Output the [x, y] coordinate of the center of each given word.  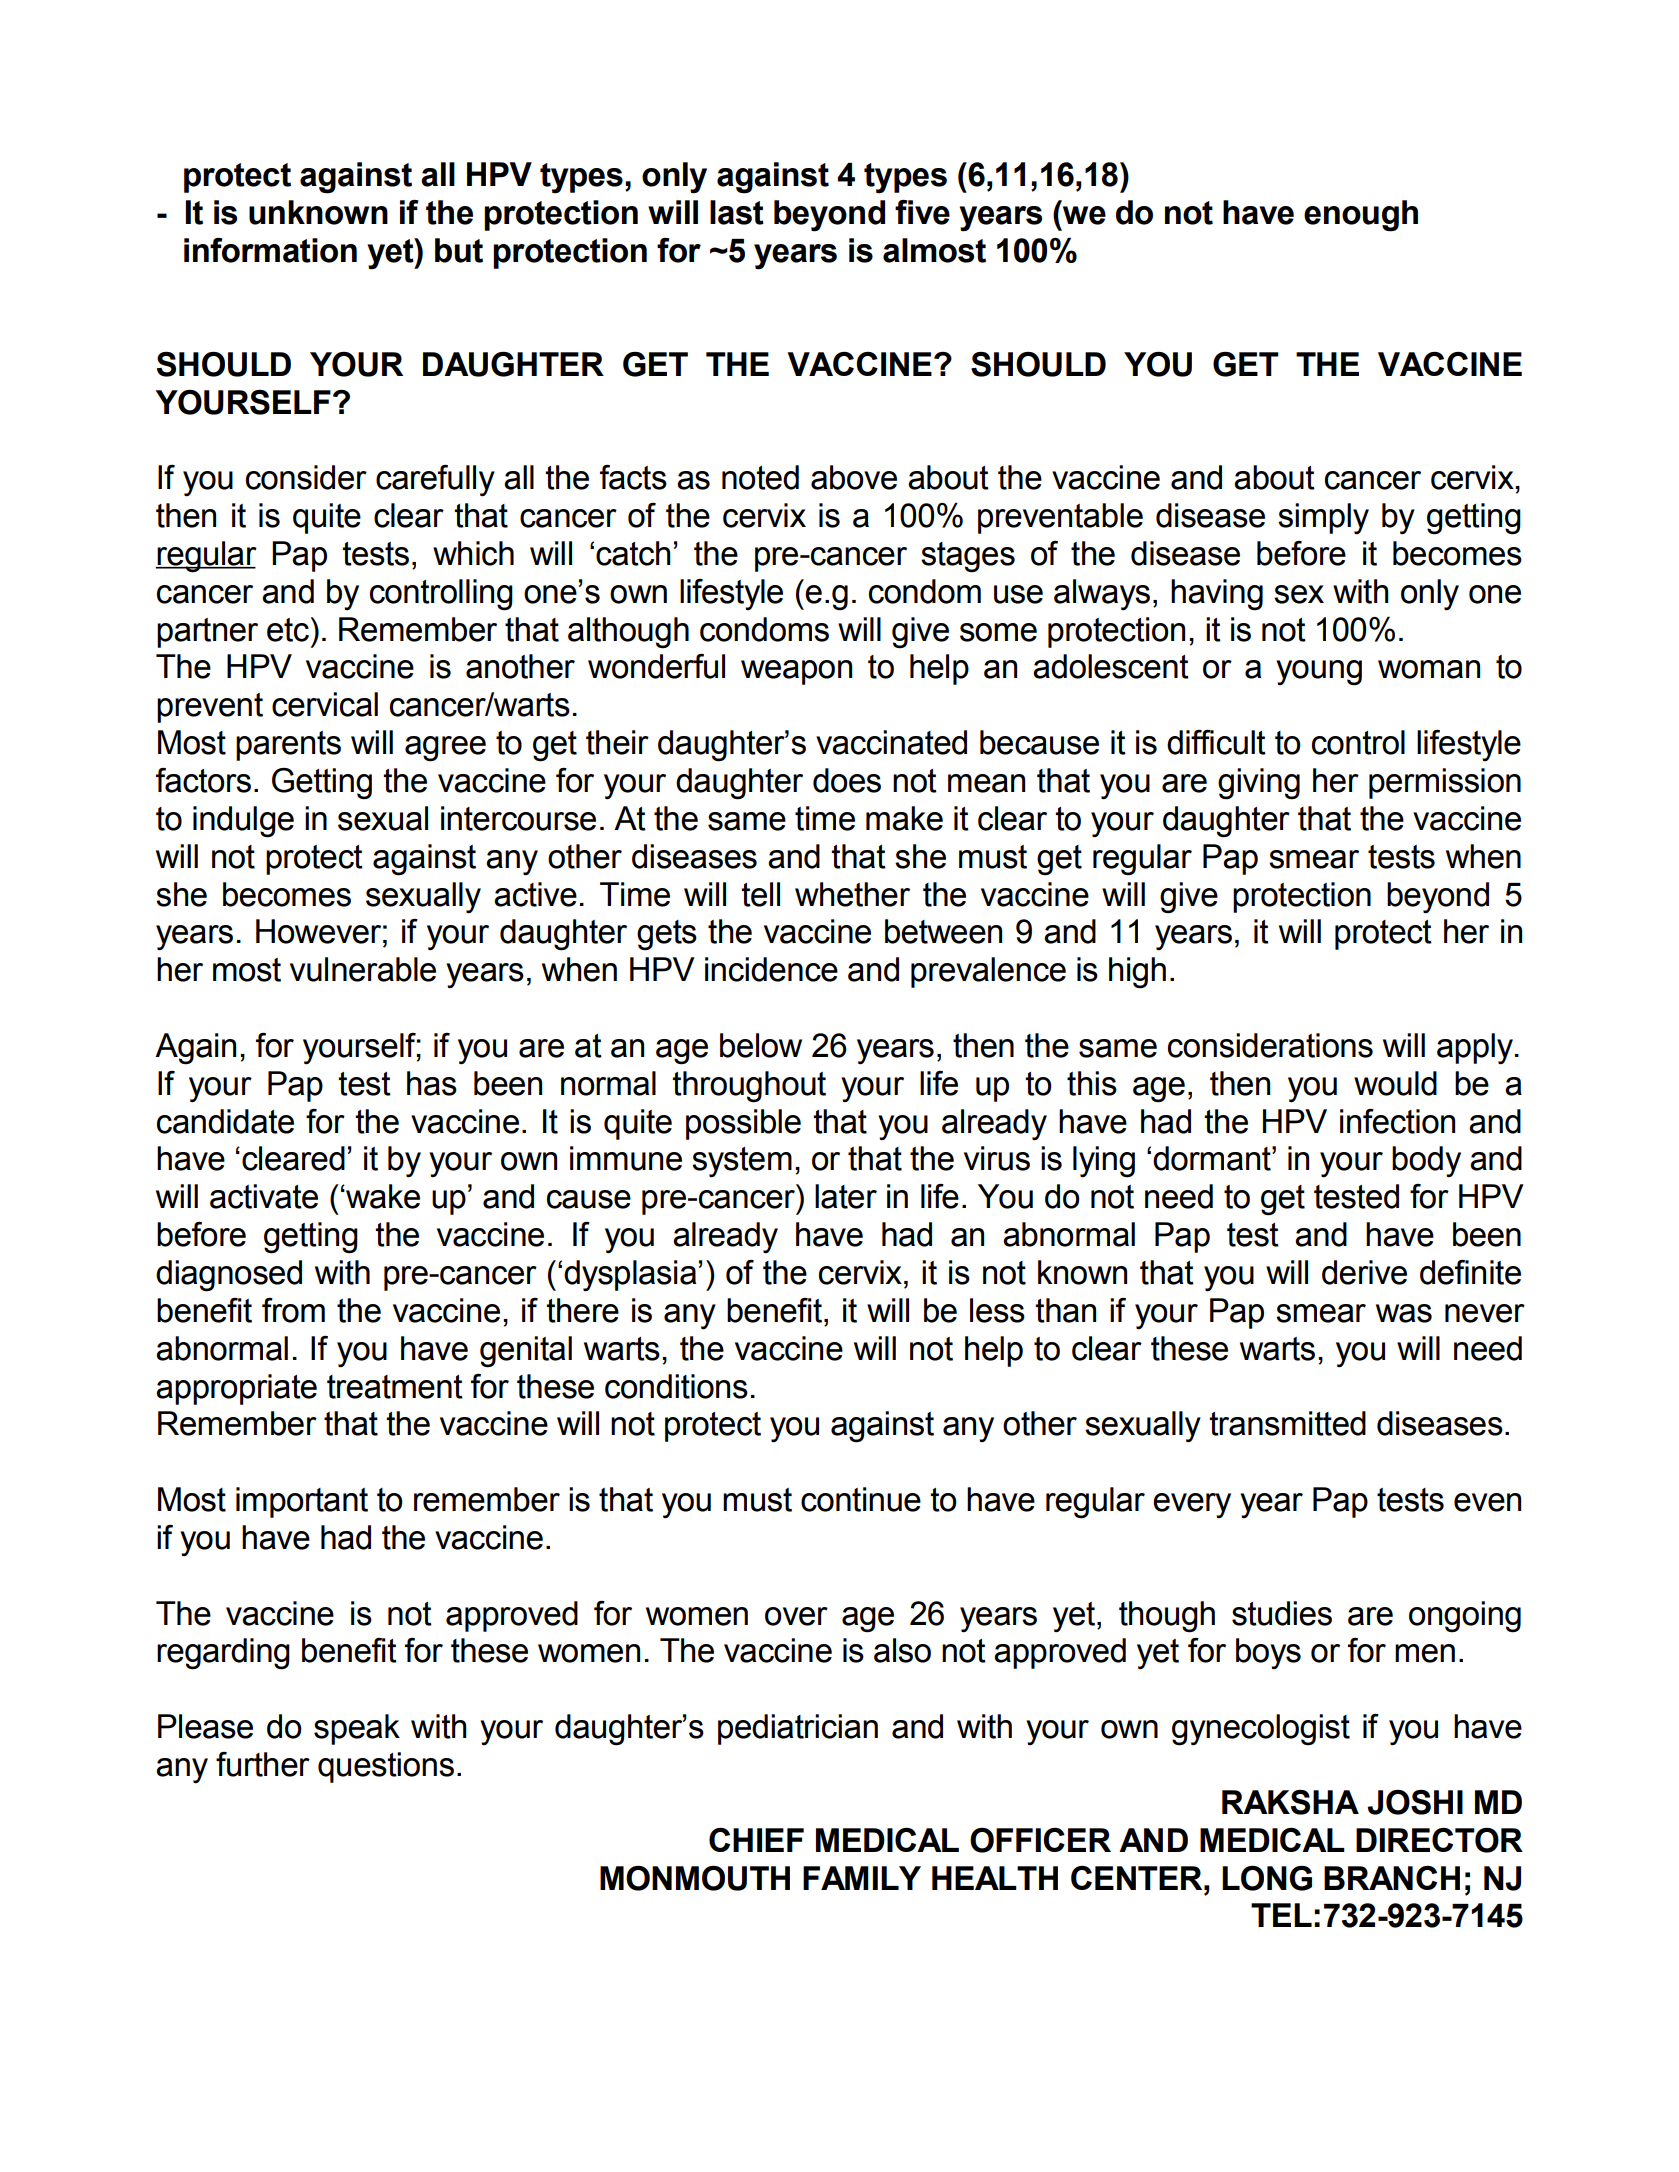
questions [386, 1767]
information [270, 250]
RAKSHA [1290, 1802]
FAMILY [862, 1878]
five [922, 212]
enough [1361, 216]
